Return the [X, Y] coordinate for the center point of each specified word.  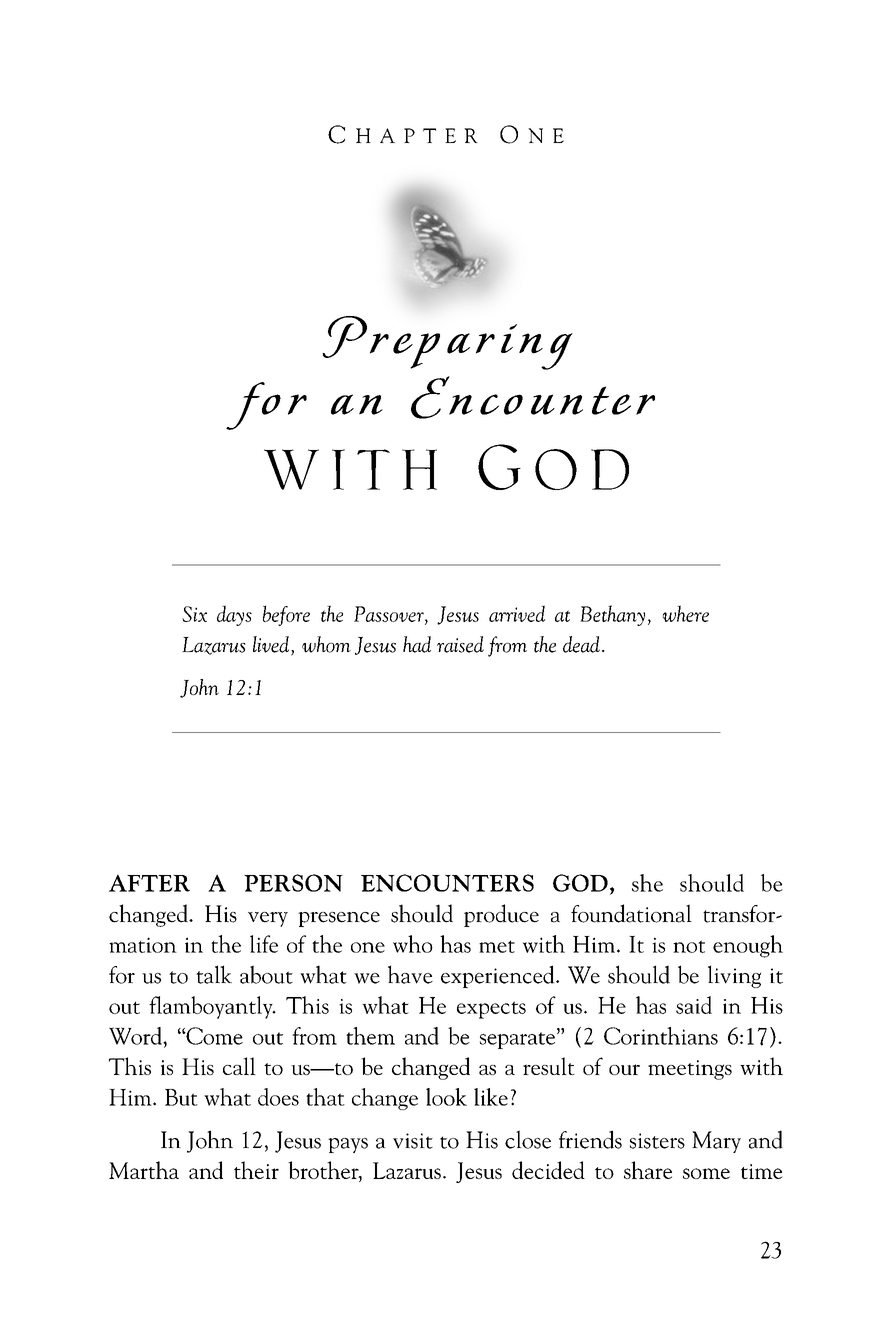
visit [413, 1141]
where [686, 613]
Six [194, 614]
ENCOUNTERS [447, 883]
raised [460, 644]
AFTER [149, 883]
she [647, 883]
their [256, 1170]
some [706, 1173]
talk [214, 974]
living [734, 976]
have [410, 974]
